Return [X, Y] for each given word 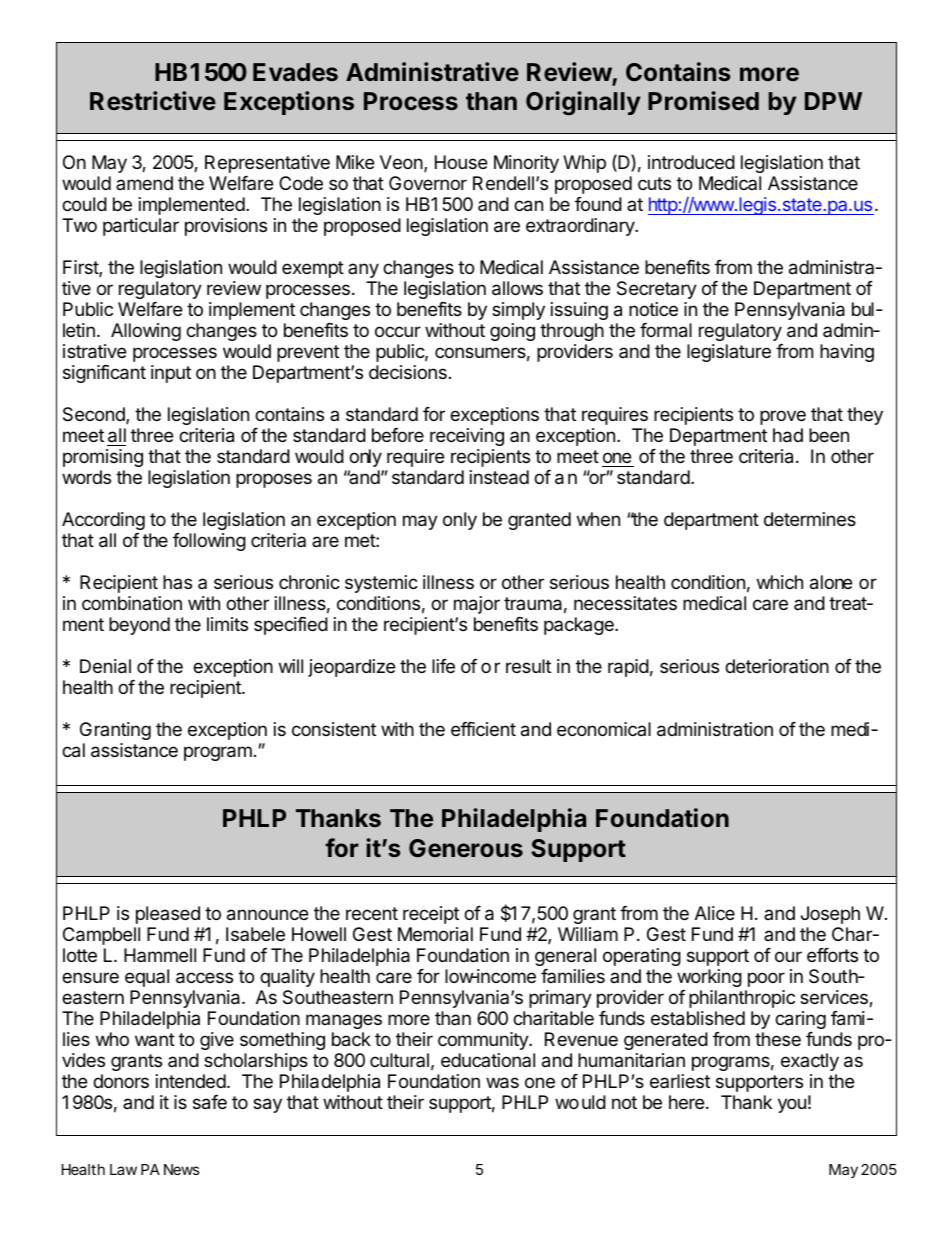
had [788, 435]
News [182, 1169]
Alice [715, 913]
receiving [467, 437]
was [502, 1083]
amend [144, 183]
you [792, 1105]
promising [103, 458]
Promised [703, 100]
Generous [466, 848]
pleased [168, 915]
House [461, 162]
